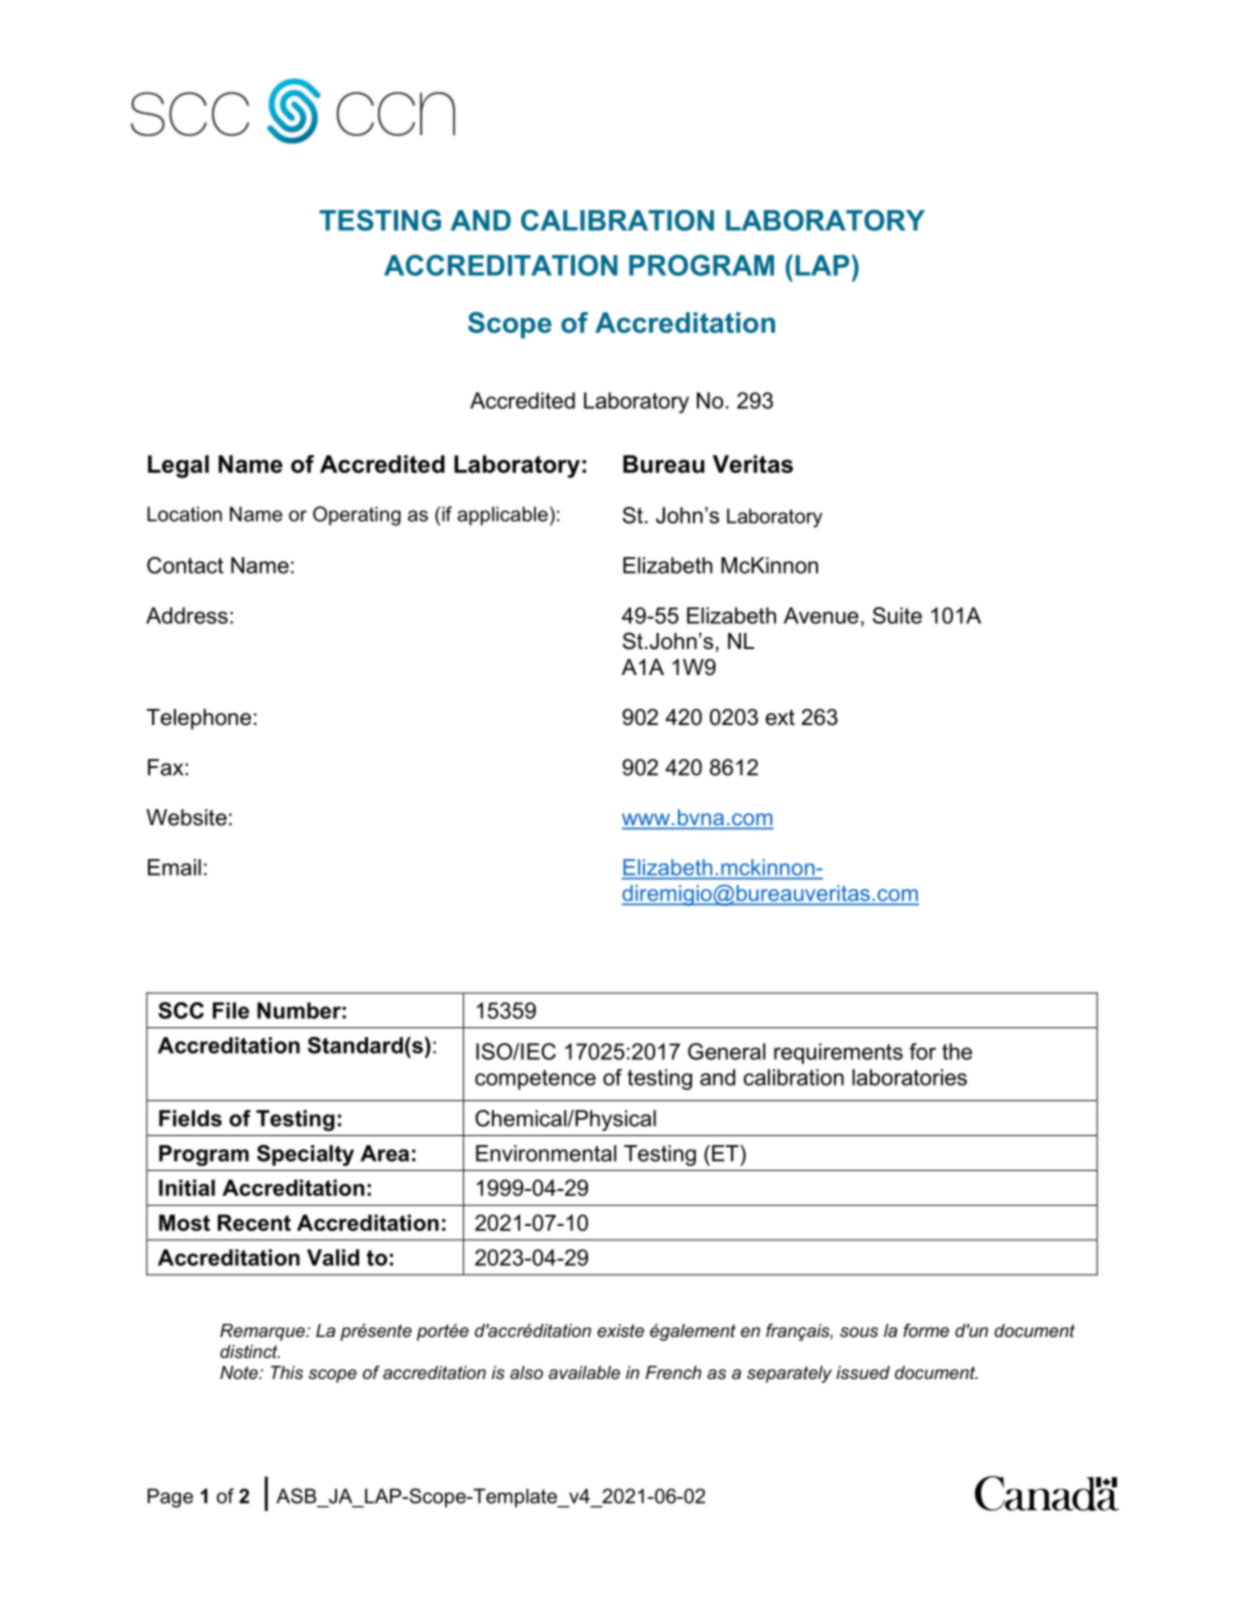  Describe the element at coordinates (780, 717) in the screenshot. I see `ext` at that location.
